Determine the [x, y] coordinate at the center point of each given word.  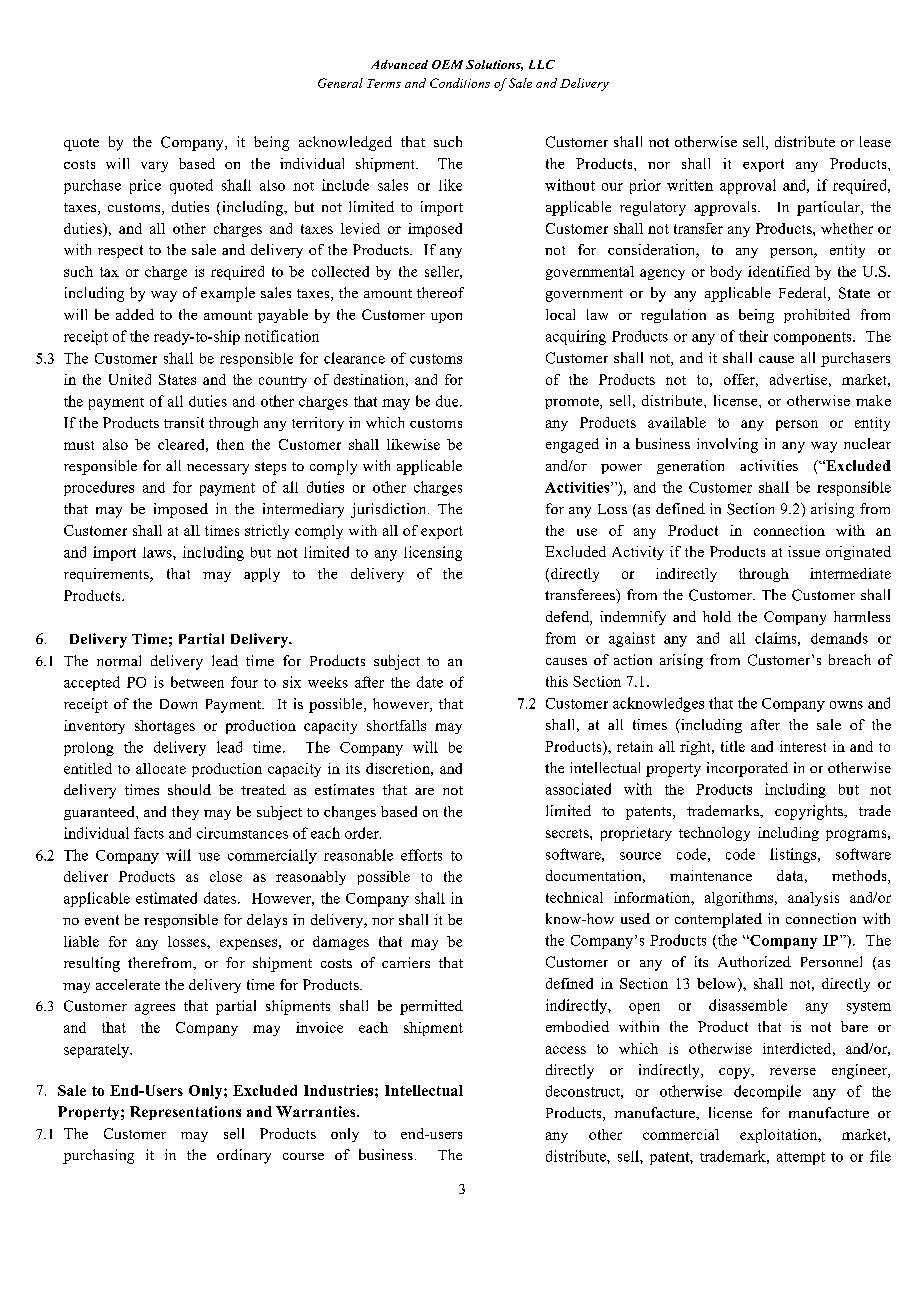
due [448, 401]
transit [184, 422]
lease [875, 141]
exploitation [780, 1136]
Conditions [460, 83]
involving [727, 445]
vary [154, 167]
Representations [185, 1113]
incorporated [747, 769]
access [566, 1050]
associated [578, 789]
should [189, 789]
